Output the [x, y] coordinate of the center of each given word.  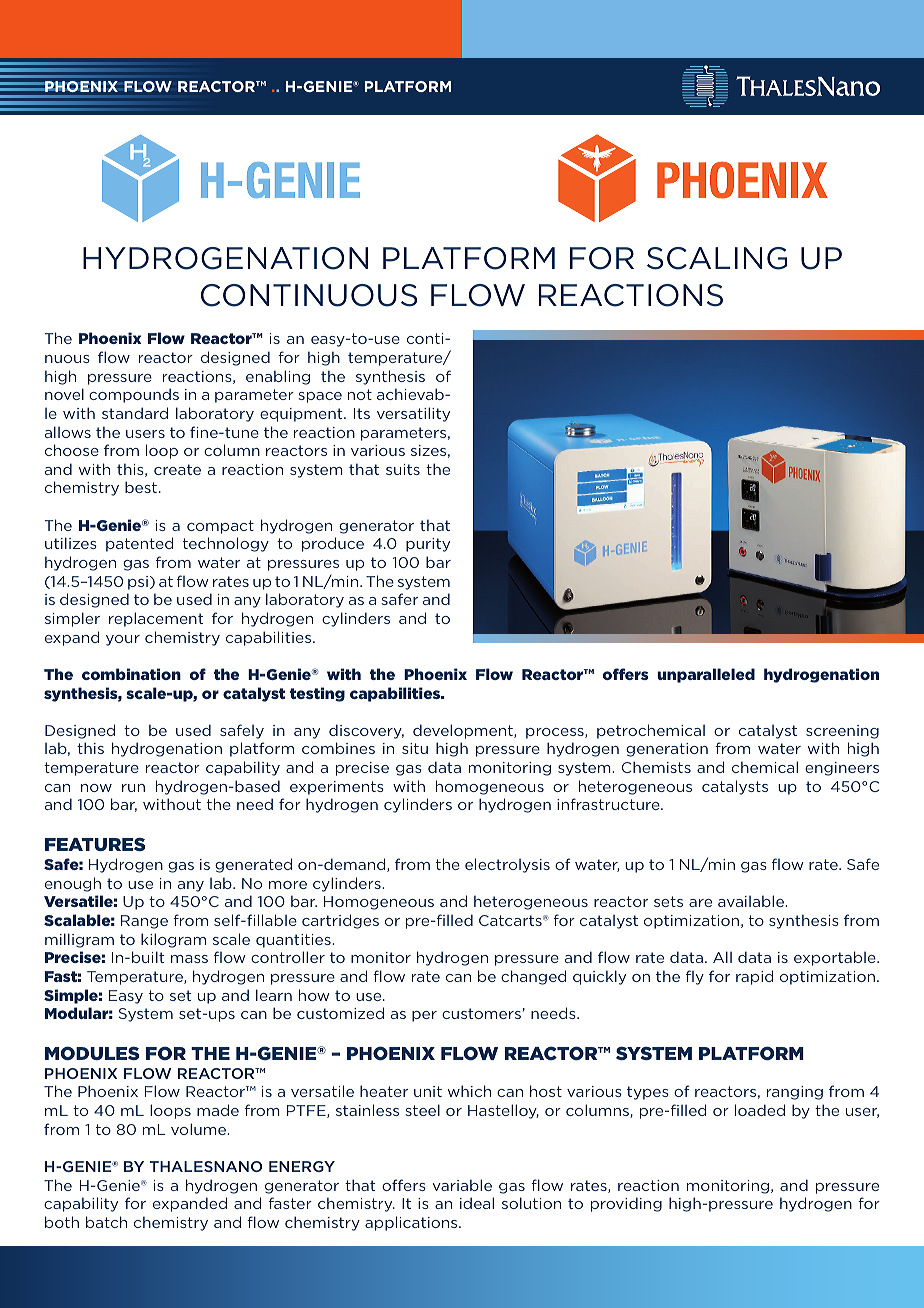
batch [106, 1222]
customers [481, 1013]
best [141, 487]
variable [462, 1185]
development [464, 731]
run [133, 788]
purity [428, 545]
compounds [134, 395]
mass [189, 959]
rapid [754, 977]
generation [667, 750]
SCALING [717, 258]
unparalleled [706, 675]
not [360, 394]
